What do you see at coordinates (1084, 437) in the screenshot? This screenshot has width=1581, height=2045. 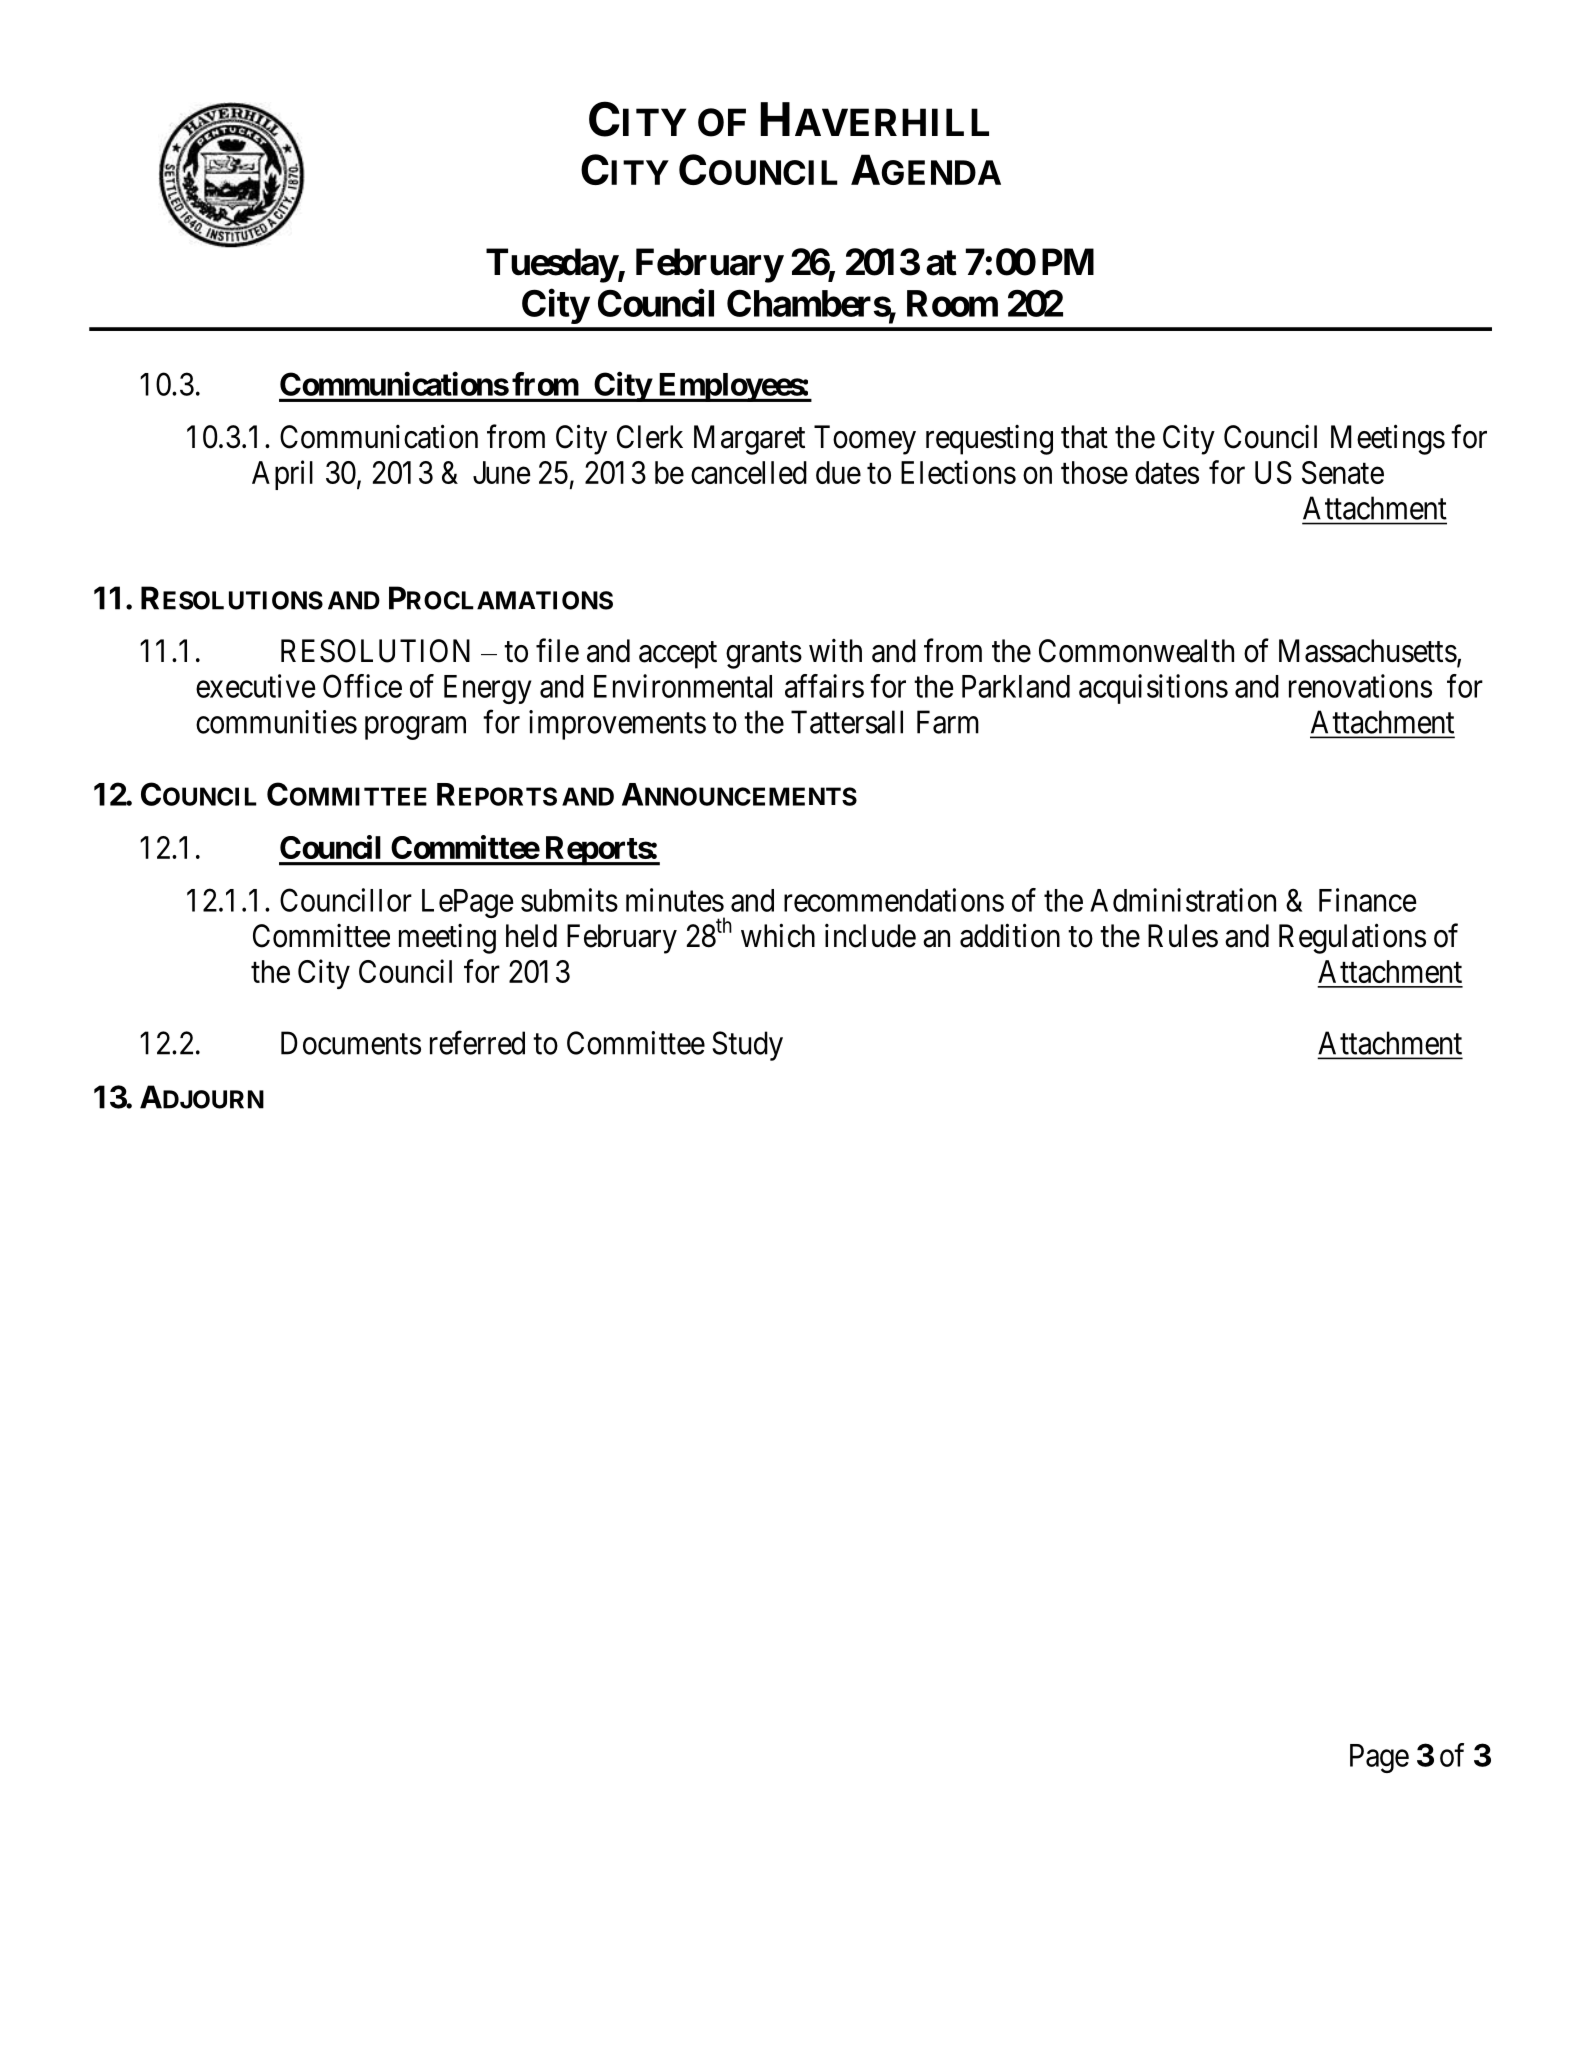 I see `that` at bounding box center [1084, 437].
